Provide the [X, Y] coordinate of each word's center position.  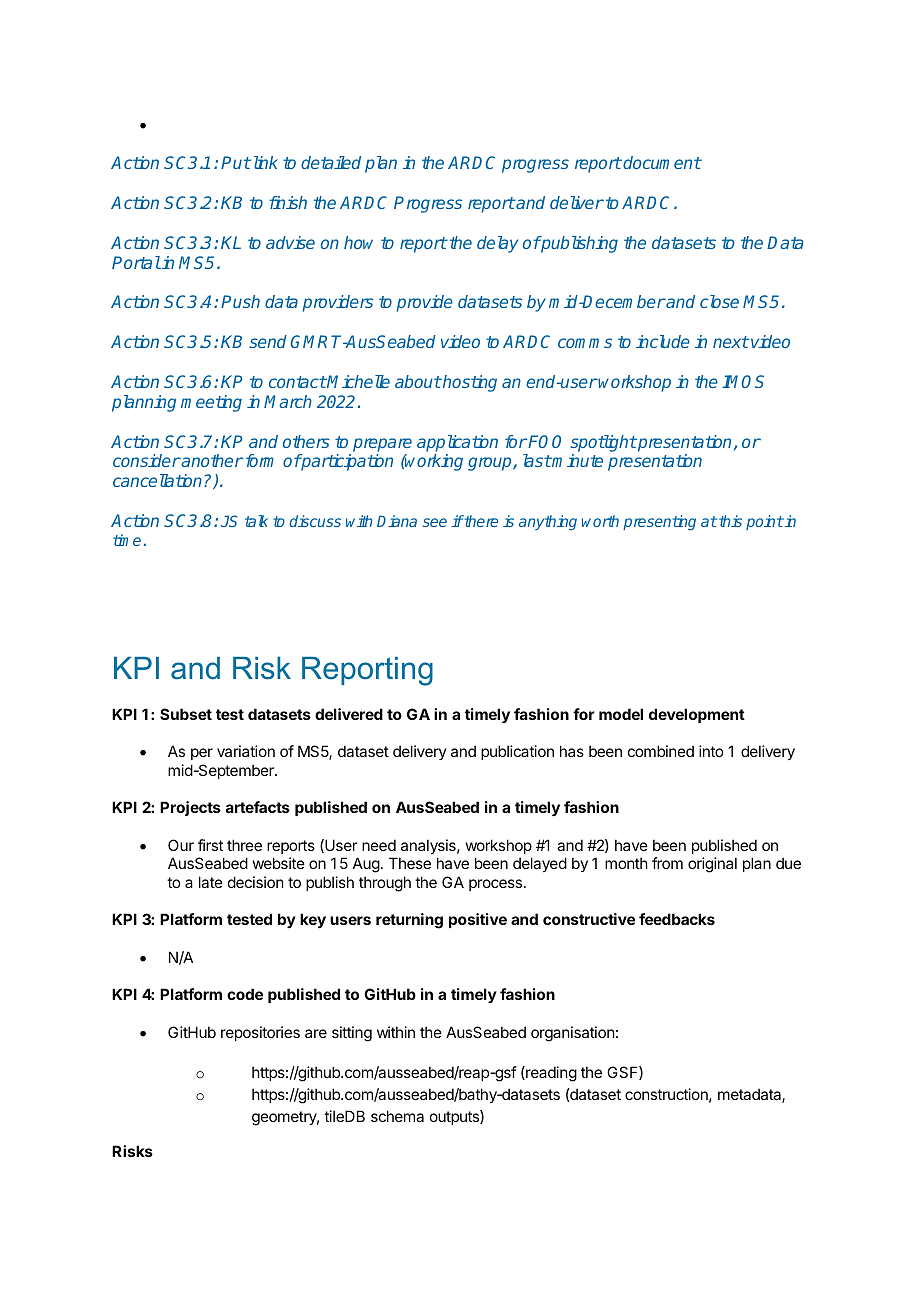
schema [397, 1116]
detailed [331, 162]
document [661, 162]
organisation [572, 1034]
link [264, 162]
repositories [260, 1033]
